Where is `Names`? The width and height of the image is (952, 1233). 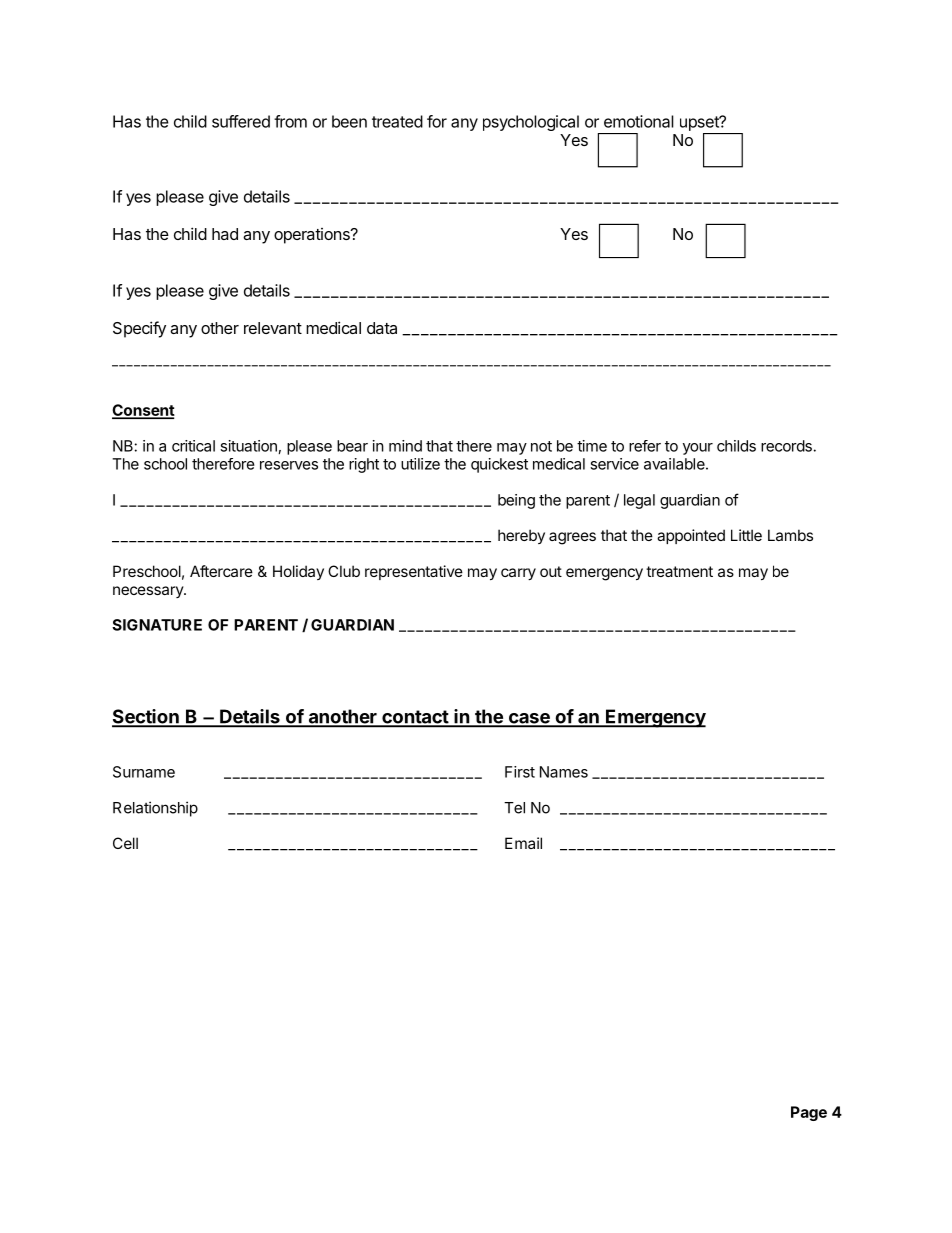
Names is located at coordinates (564, 772).
